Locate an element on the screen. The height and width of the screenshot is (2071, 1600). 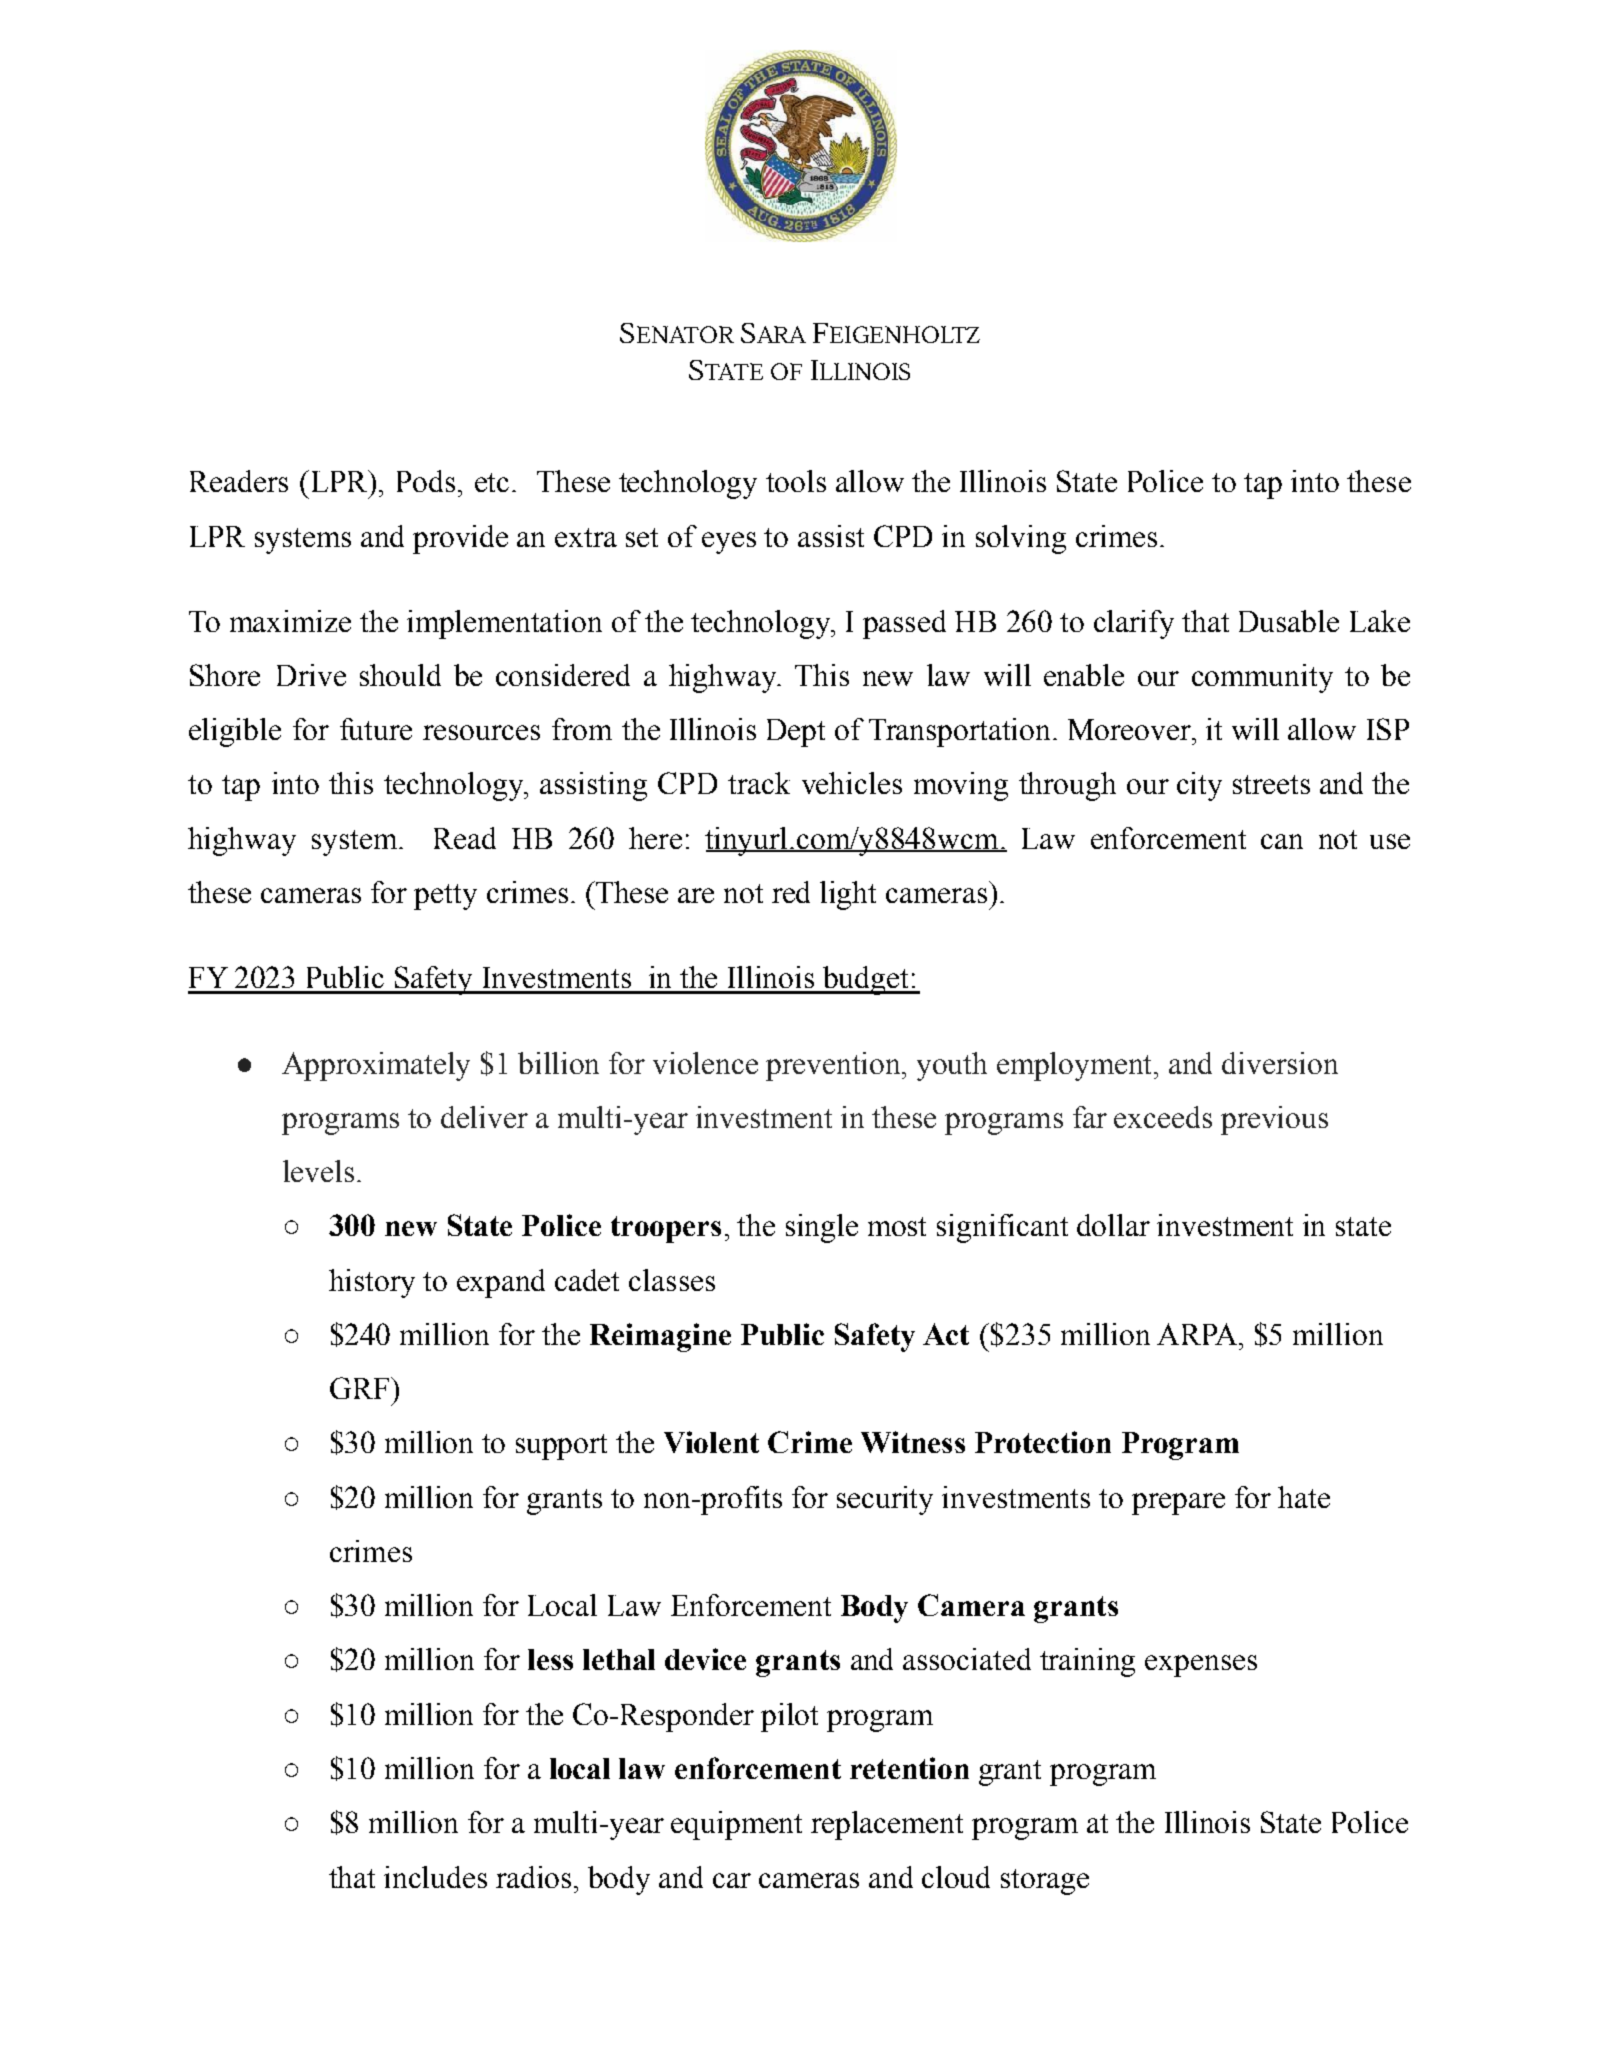
Pods is located at coordinates (426, 481).
